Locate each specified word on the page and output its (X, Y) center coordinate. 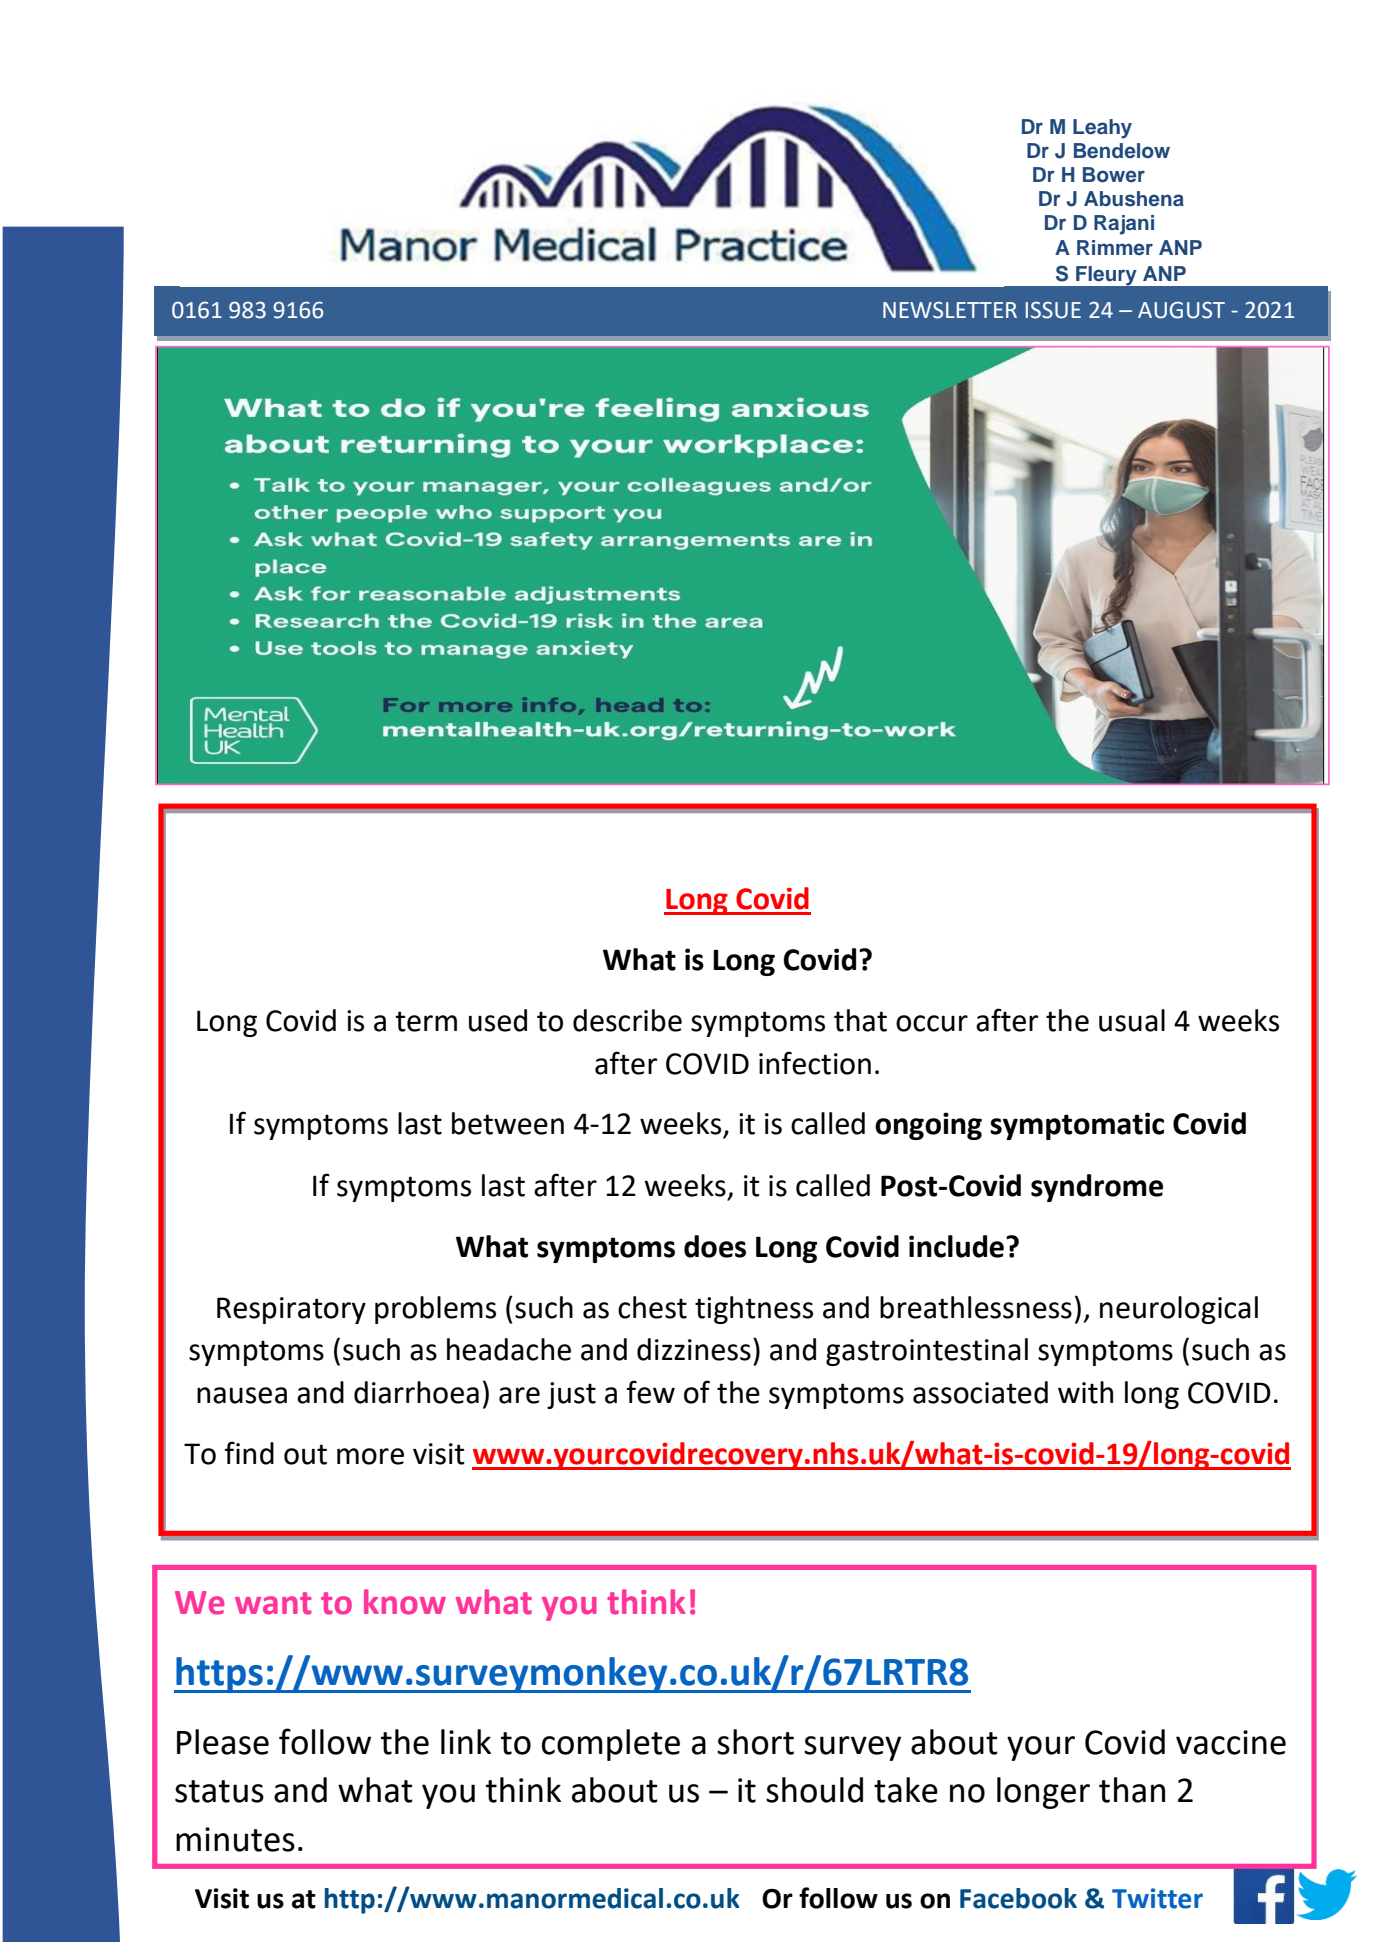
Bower (1114, 175)
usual (1132, 1020)
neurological (1179, 1310)
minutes (235, 1839)
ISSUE (1053, 310)
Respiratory (291, 1310)
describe (627, 1020)
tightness (754, 1310)
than (1132, 1790)
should (814, 1790)
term (426, 1021)
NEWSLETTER (950, 310)
